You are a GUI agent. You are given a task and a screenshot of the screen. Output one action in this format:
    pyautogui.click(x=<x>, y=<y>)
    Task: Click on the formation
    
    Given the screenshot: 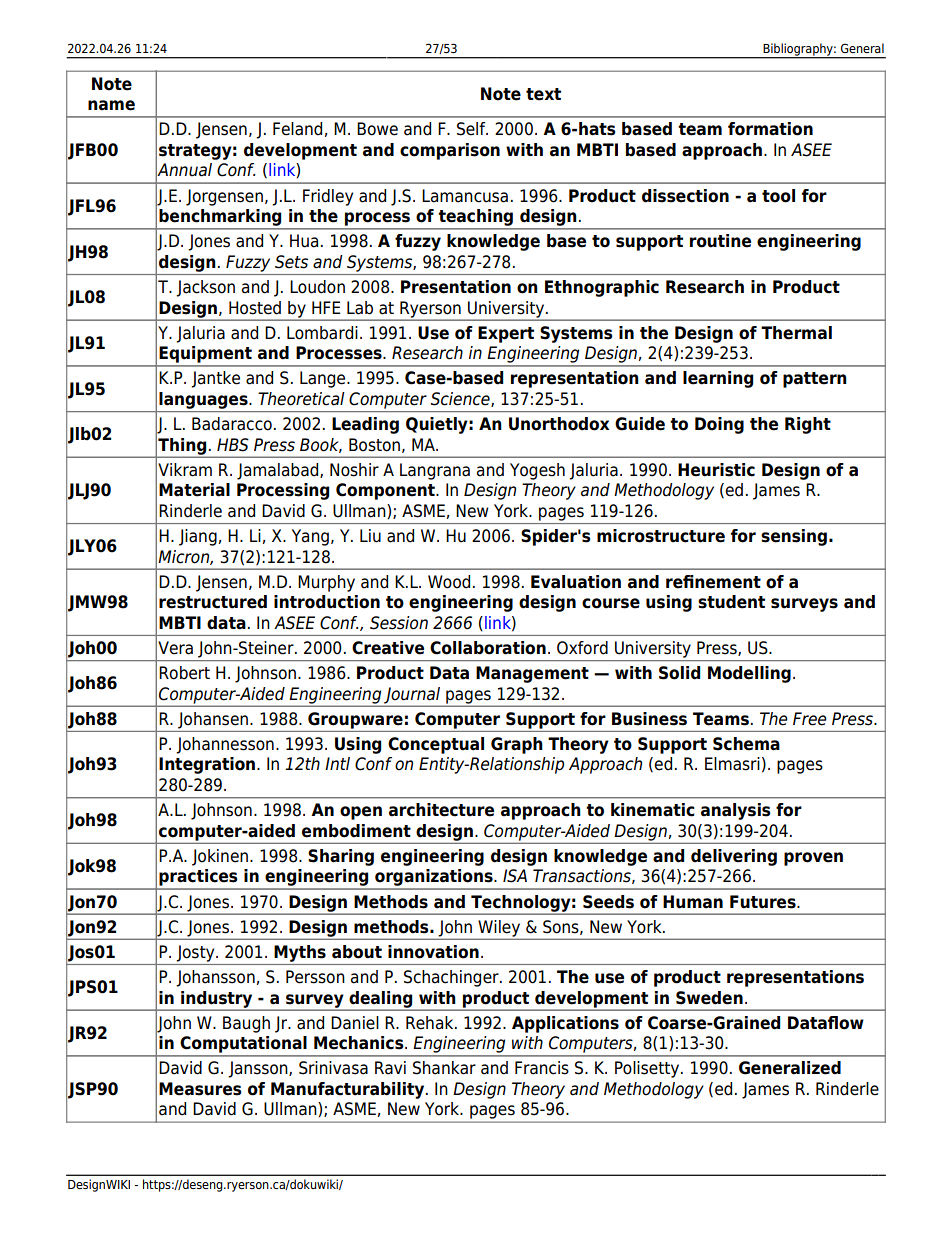 What is the action you would take?
    pyautogui.click(x=770, y=129)
